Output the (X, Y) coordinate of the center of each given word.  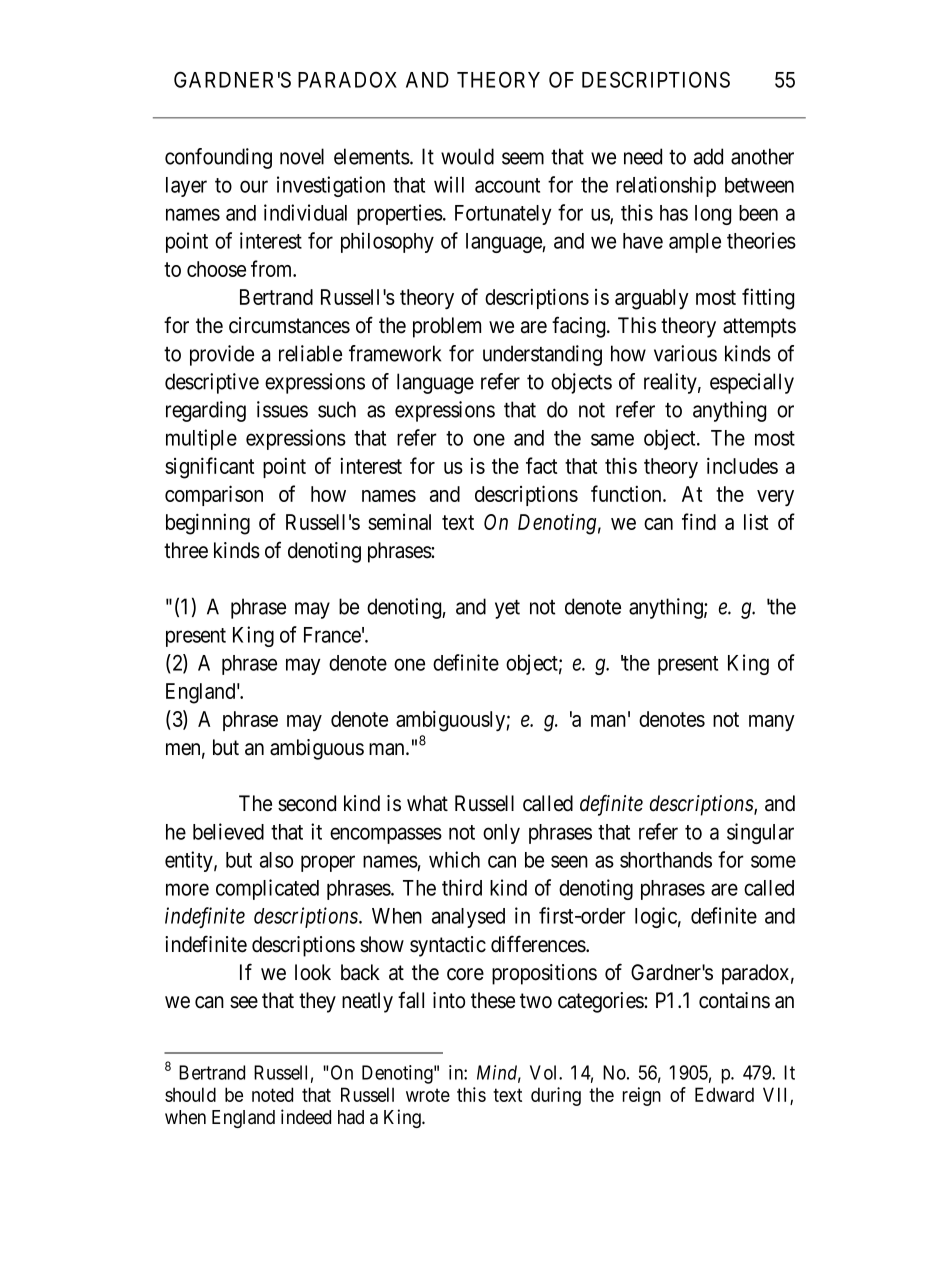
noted (272, 1094)
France (332, 635)
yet (507, 609)
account (507, 185)
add (708, 156)
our (254, 186)
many (772, 723)
